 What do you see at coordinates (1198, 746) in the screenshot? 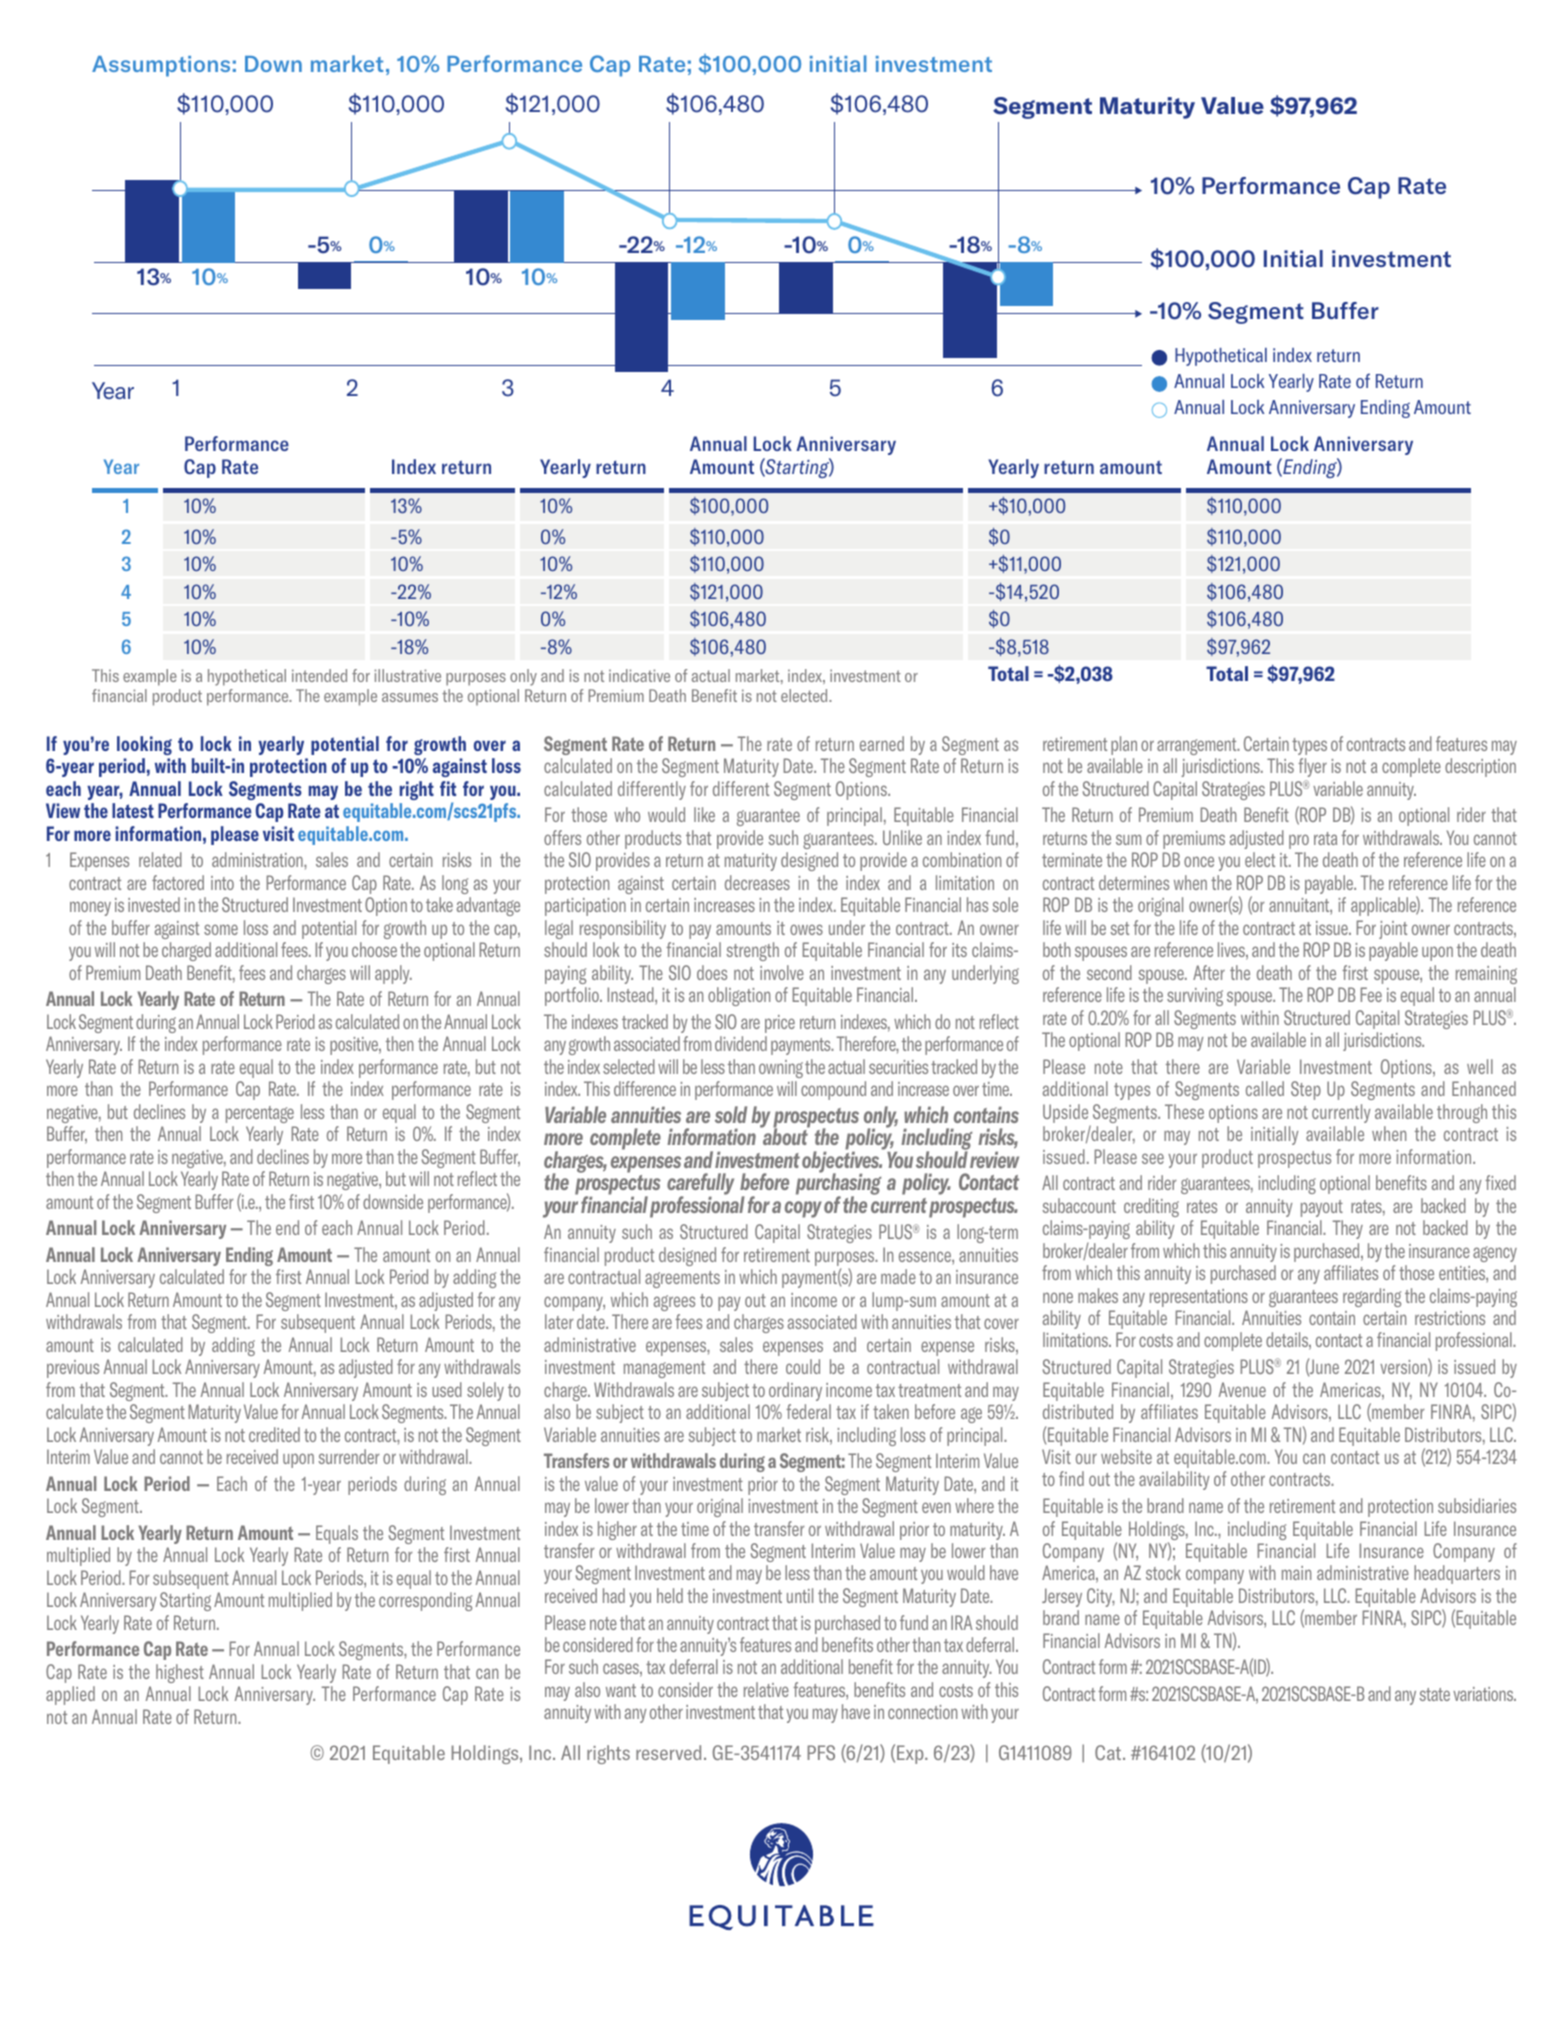
I see `arrangement` at bounding box center [1198, 746].
